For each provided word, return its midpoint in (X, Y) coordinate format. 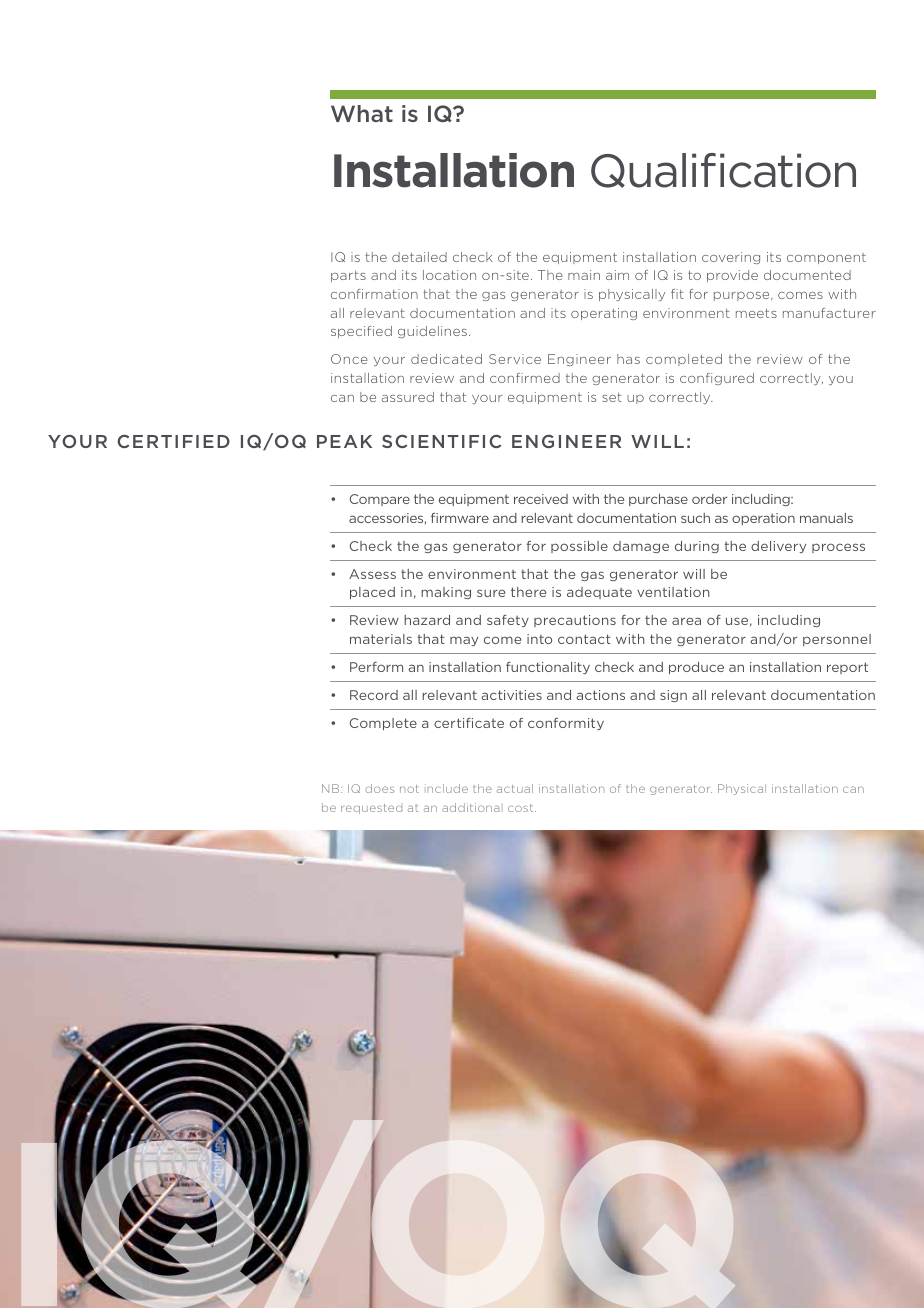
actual (515, 788)
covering (731, 258)
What (362, 113)
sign (673, 696)
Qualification (723, 170)
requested (371, 809)
